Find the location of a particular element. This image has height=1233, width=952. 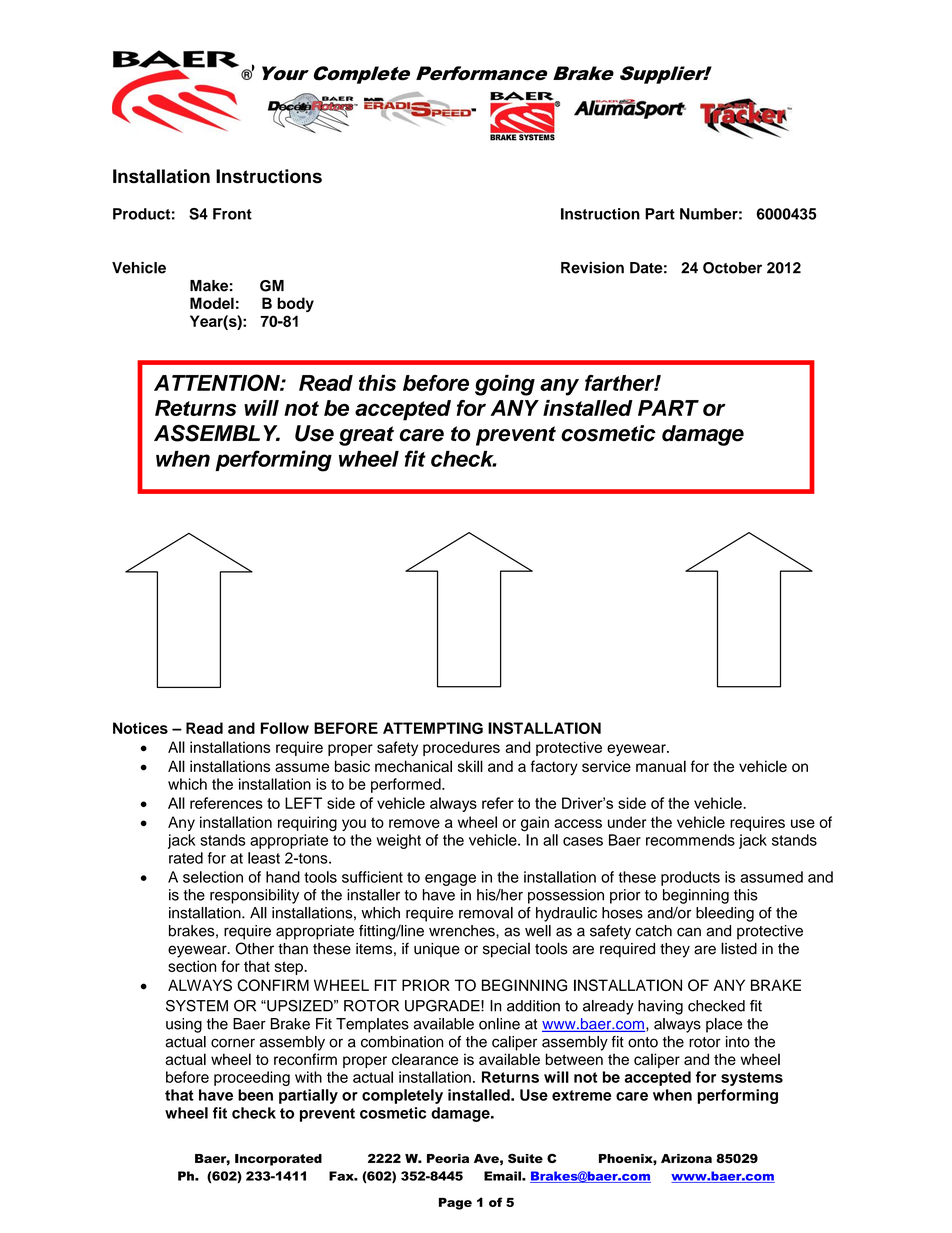

October is located at coordinates (732, 268).
